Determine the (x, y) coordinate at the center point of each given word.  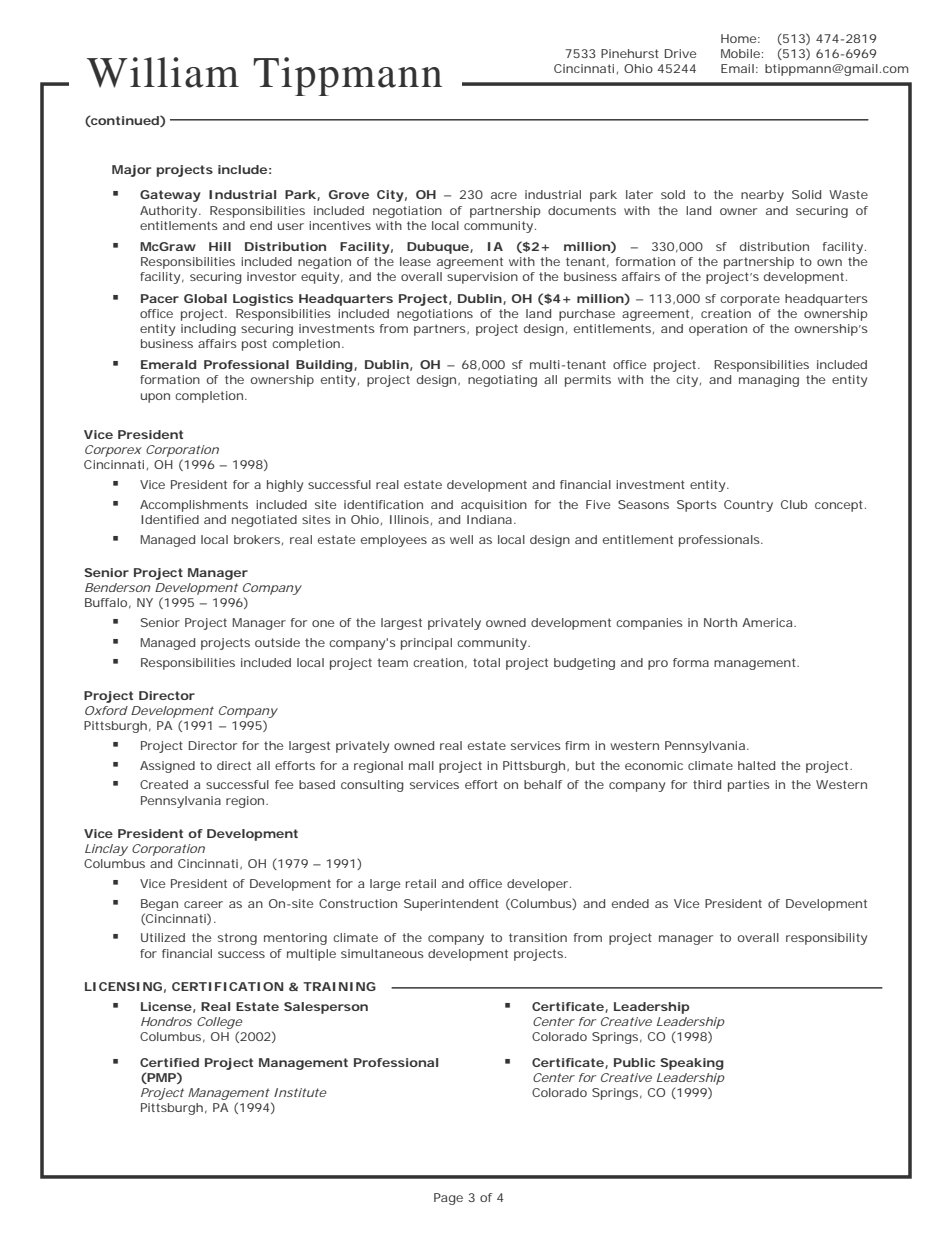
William (163, 72)
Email (737, 68)
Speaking (692, 1064)
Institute (300, 1092)
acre (504, 195)
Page (448, 1199)
